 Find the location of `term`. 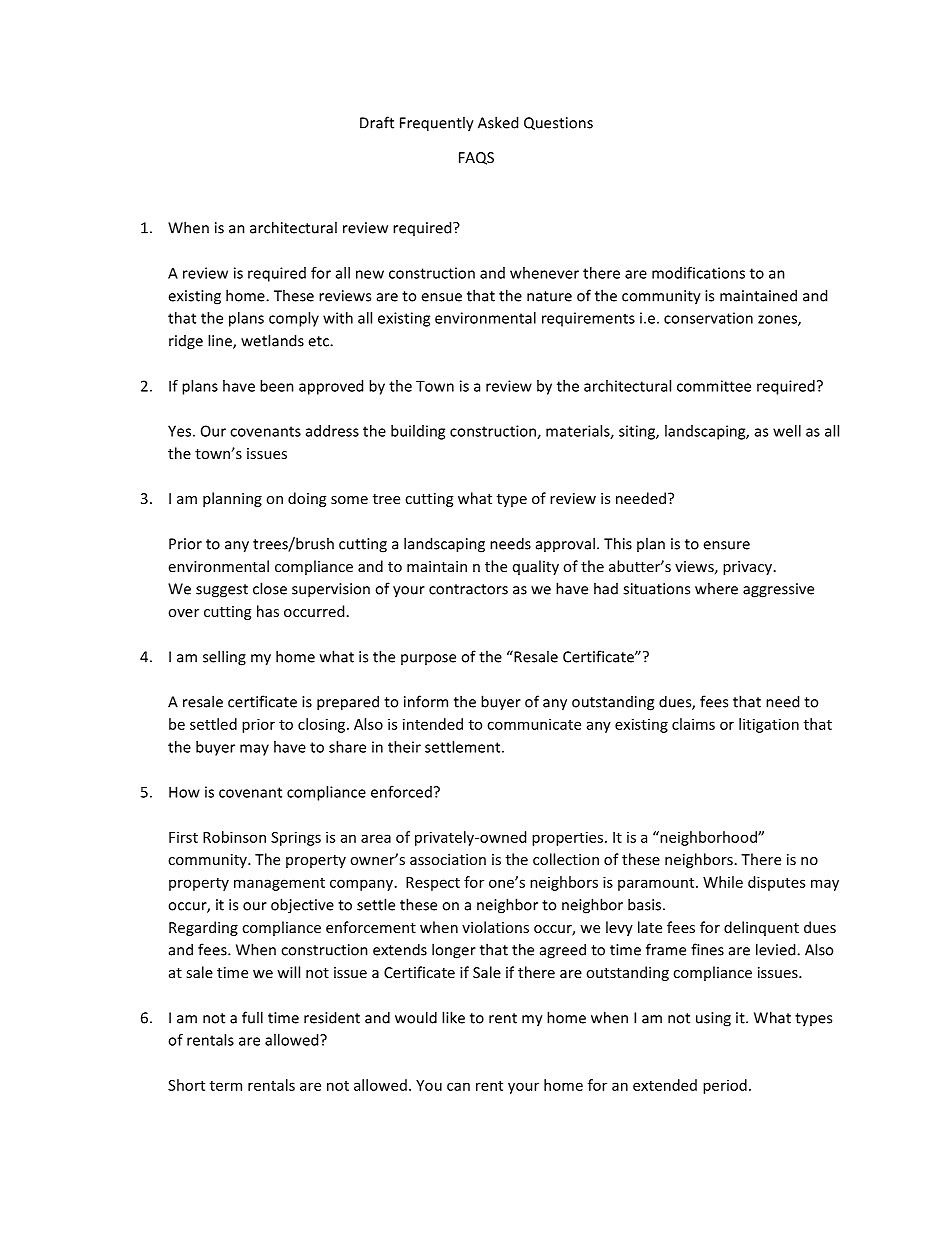

term is located at coordinates (226, 1086).
